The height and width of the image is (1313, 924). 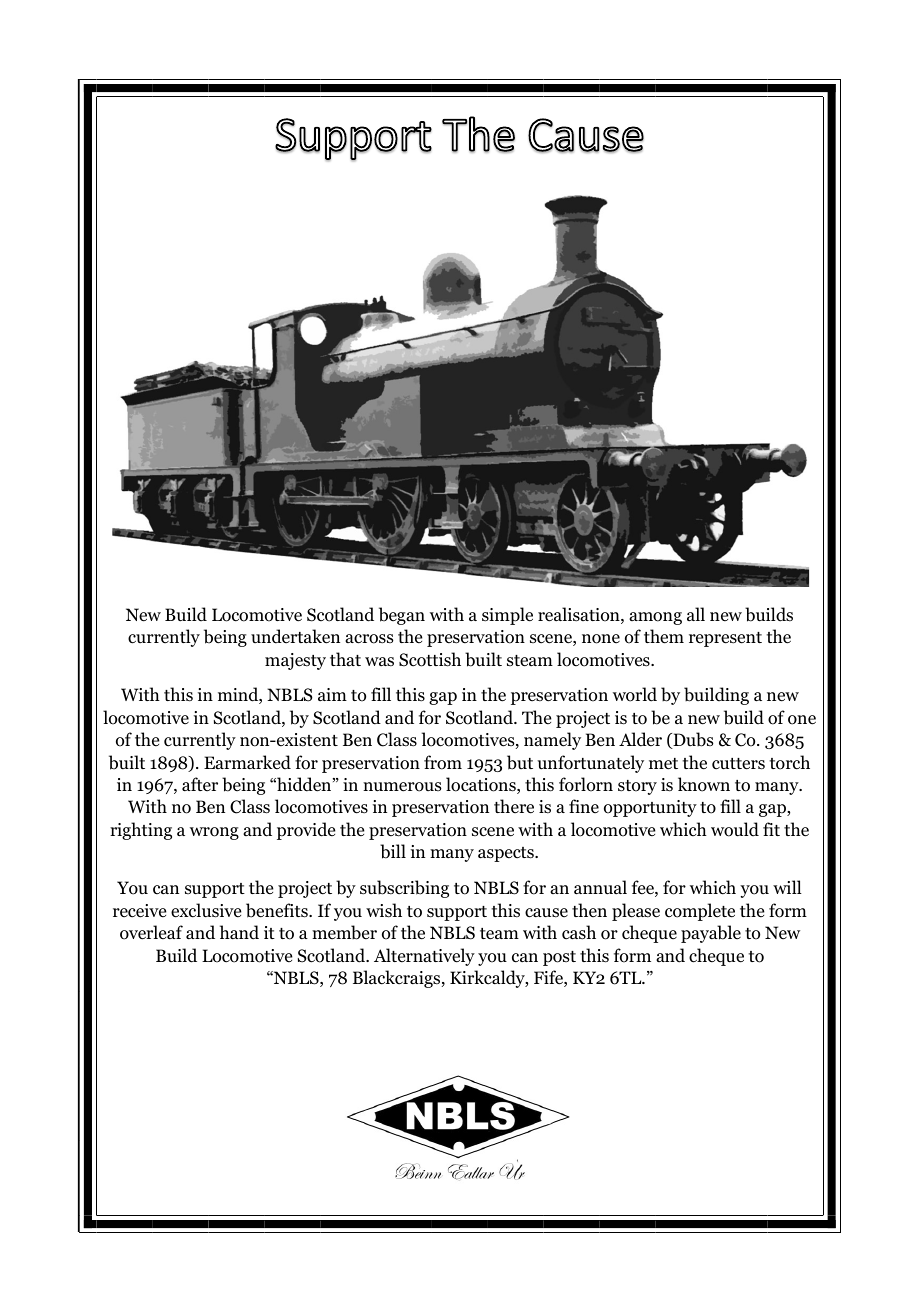 What do you see at coordinates (239, 932) in the image?
I see `hand` at bounding box center [239, 932].
